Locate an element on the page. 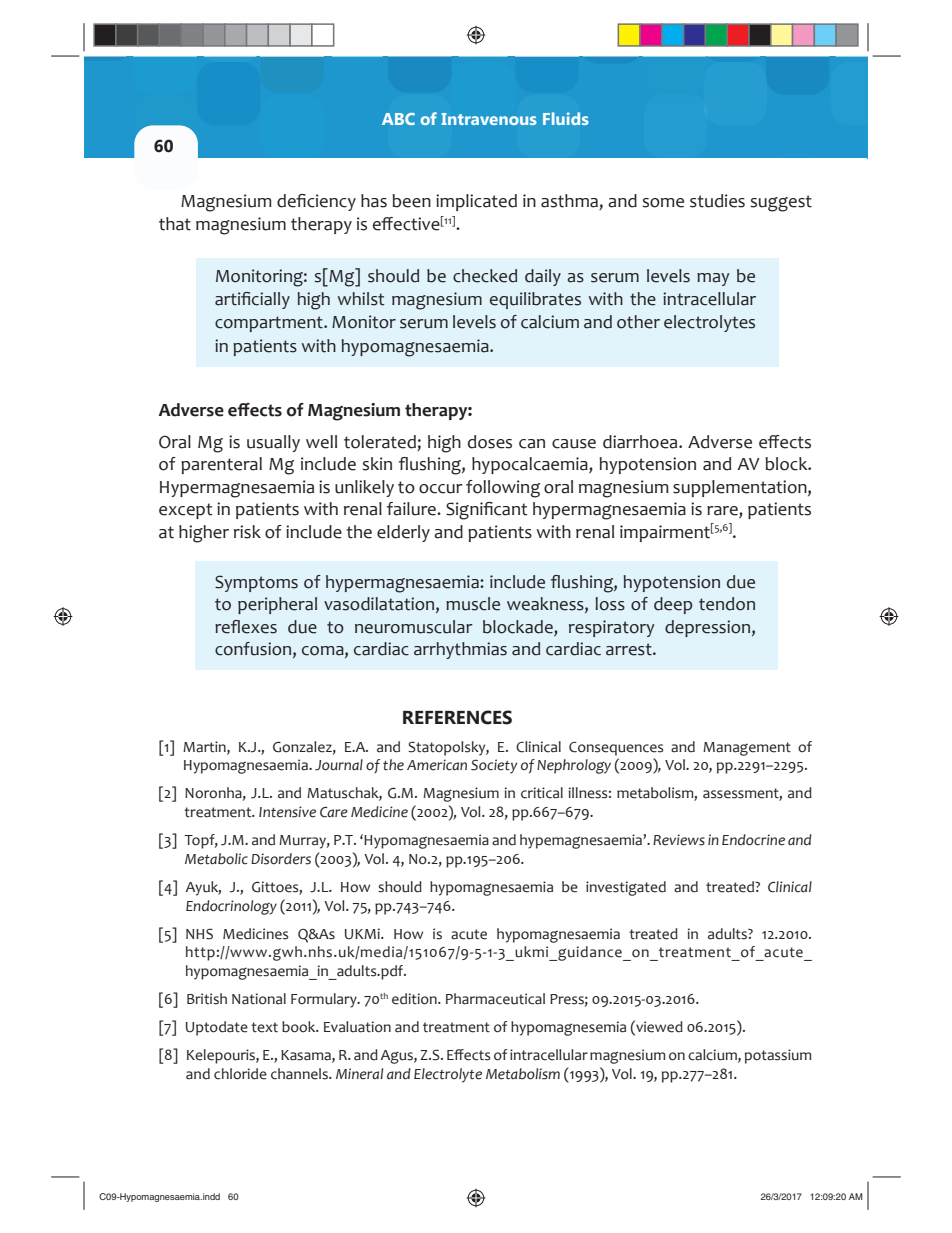 This document has width=952, height=1233. doses is located at coordinates (490, 442).
